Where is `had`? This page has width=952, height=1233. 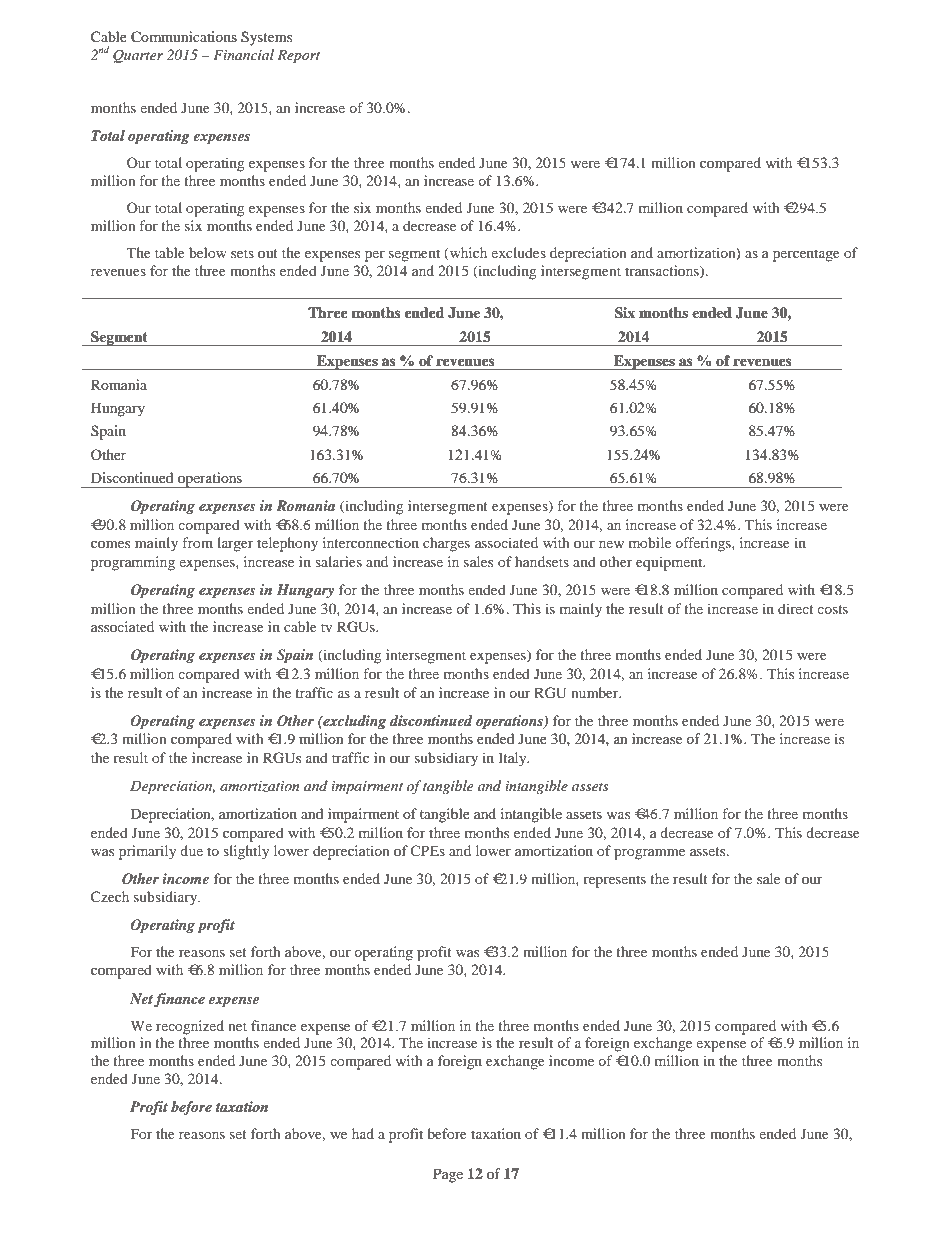
had is located at coordinates (363, 1133).
